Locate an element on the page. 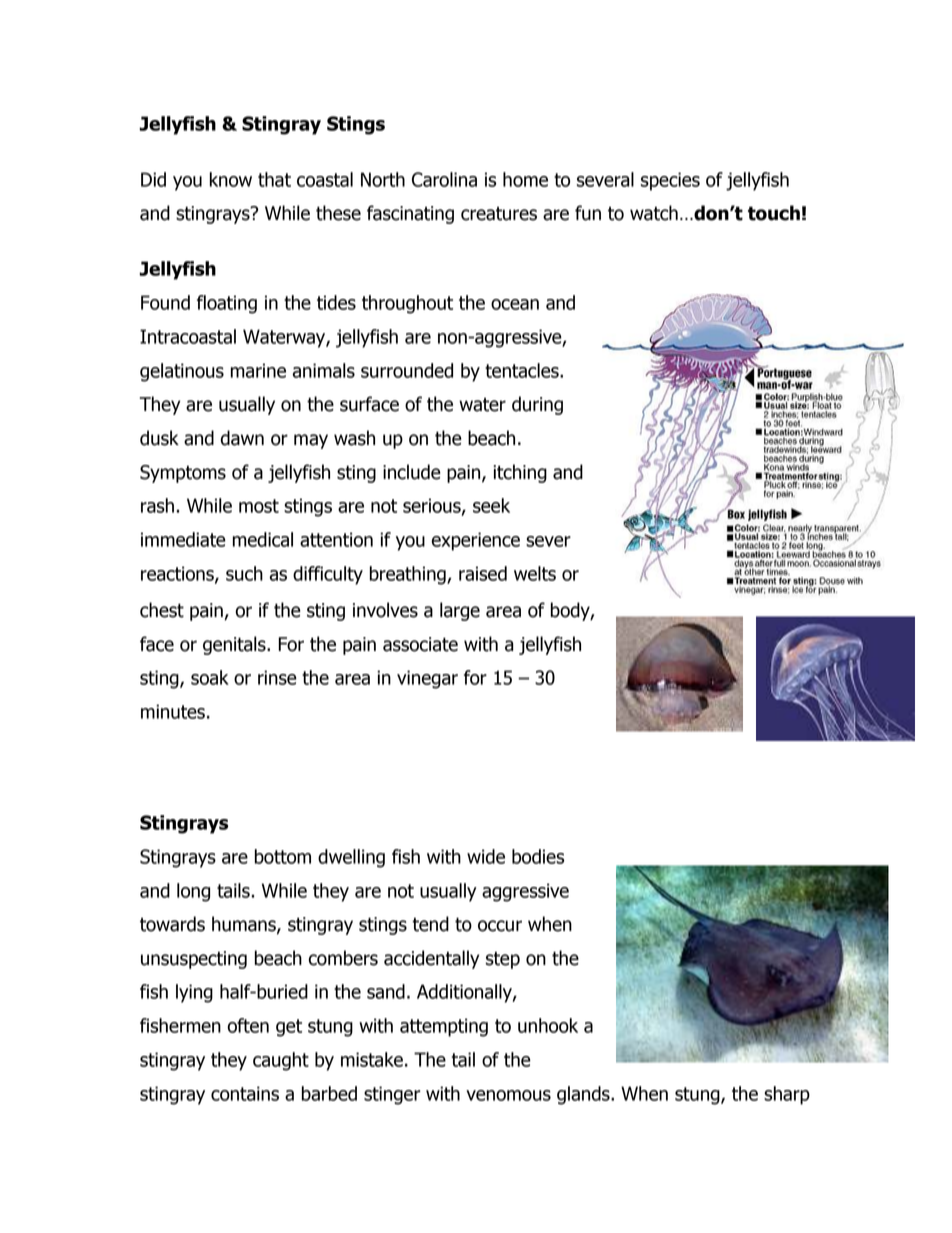  venomous is located at coordinates (508, 1095).
